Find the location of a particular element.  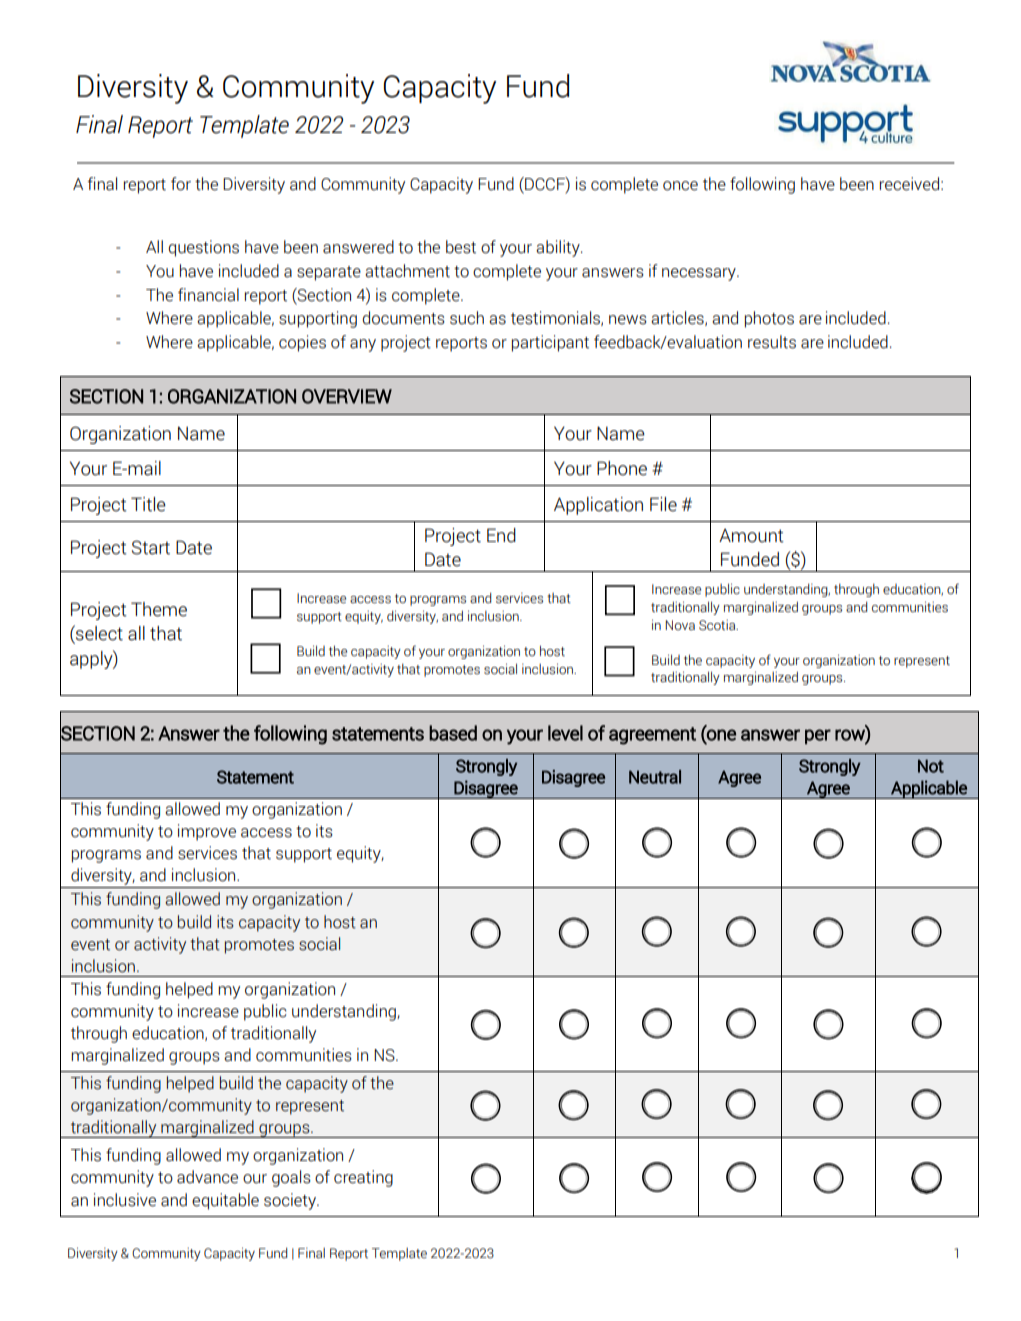

improve is located at coordinates (207, 832).
